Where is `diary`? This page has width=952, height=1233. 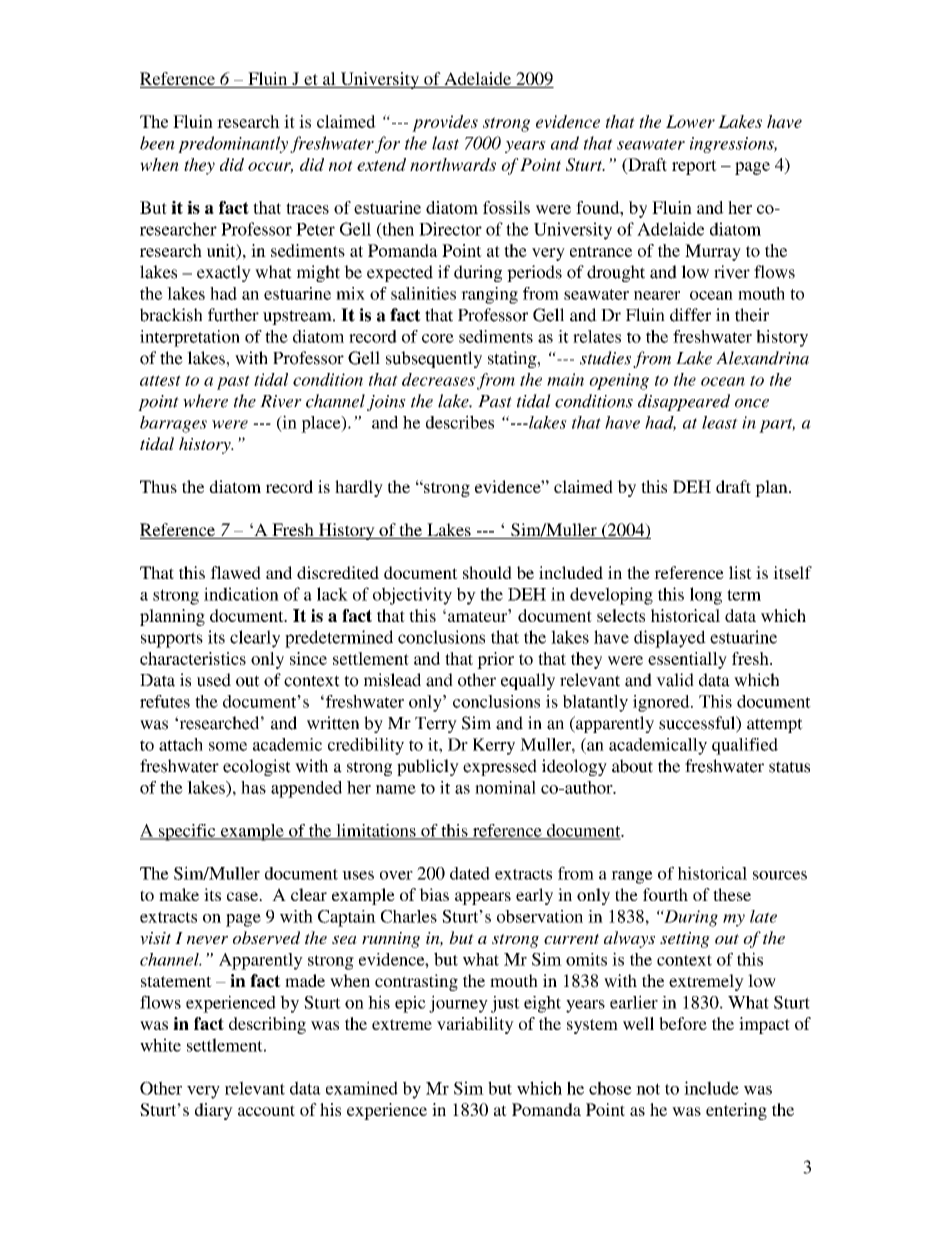 diary is located at coordinates (214, 1111).
